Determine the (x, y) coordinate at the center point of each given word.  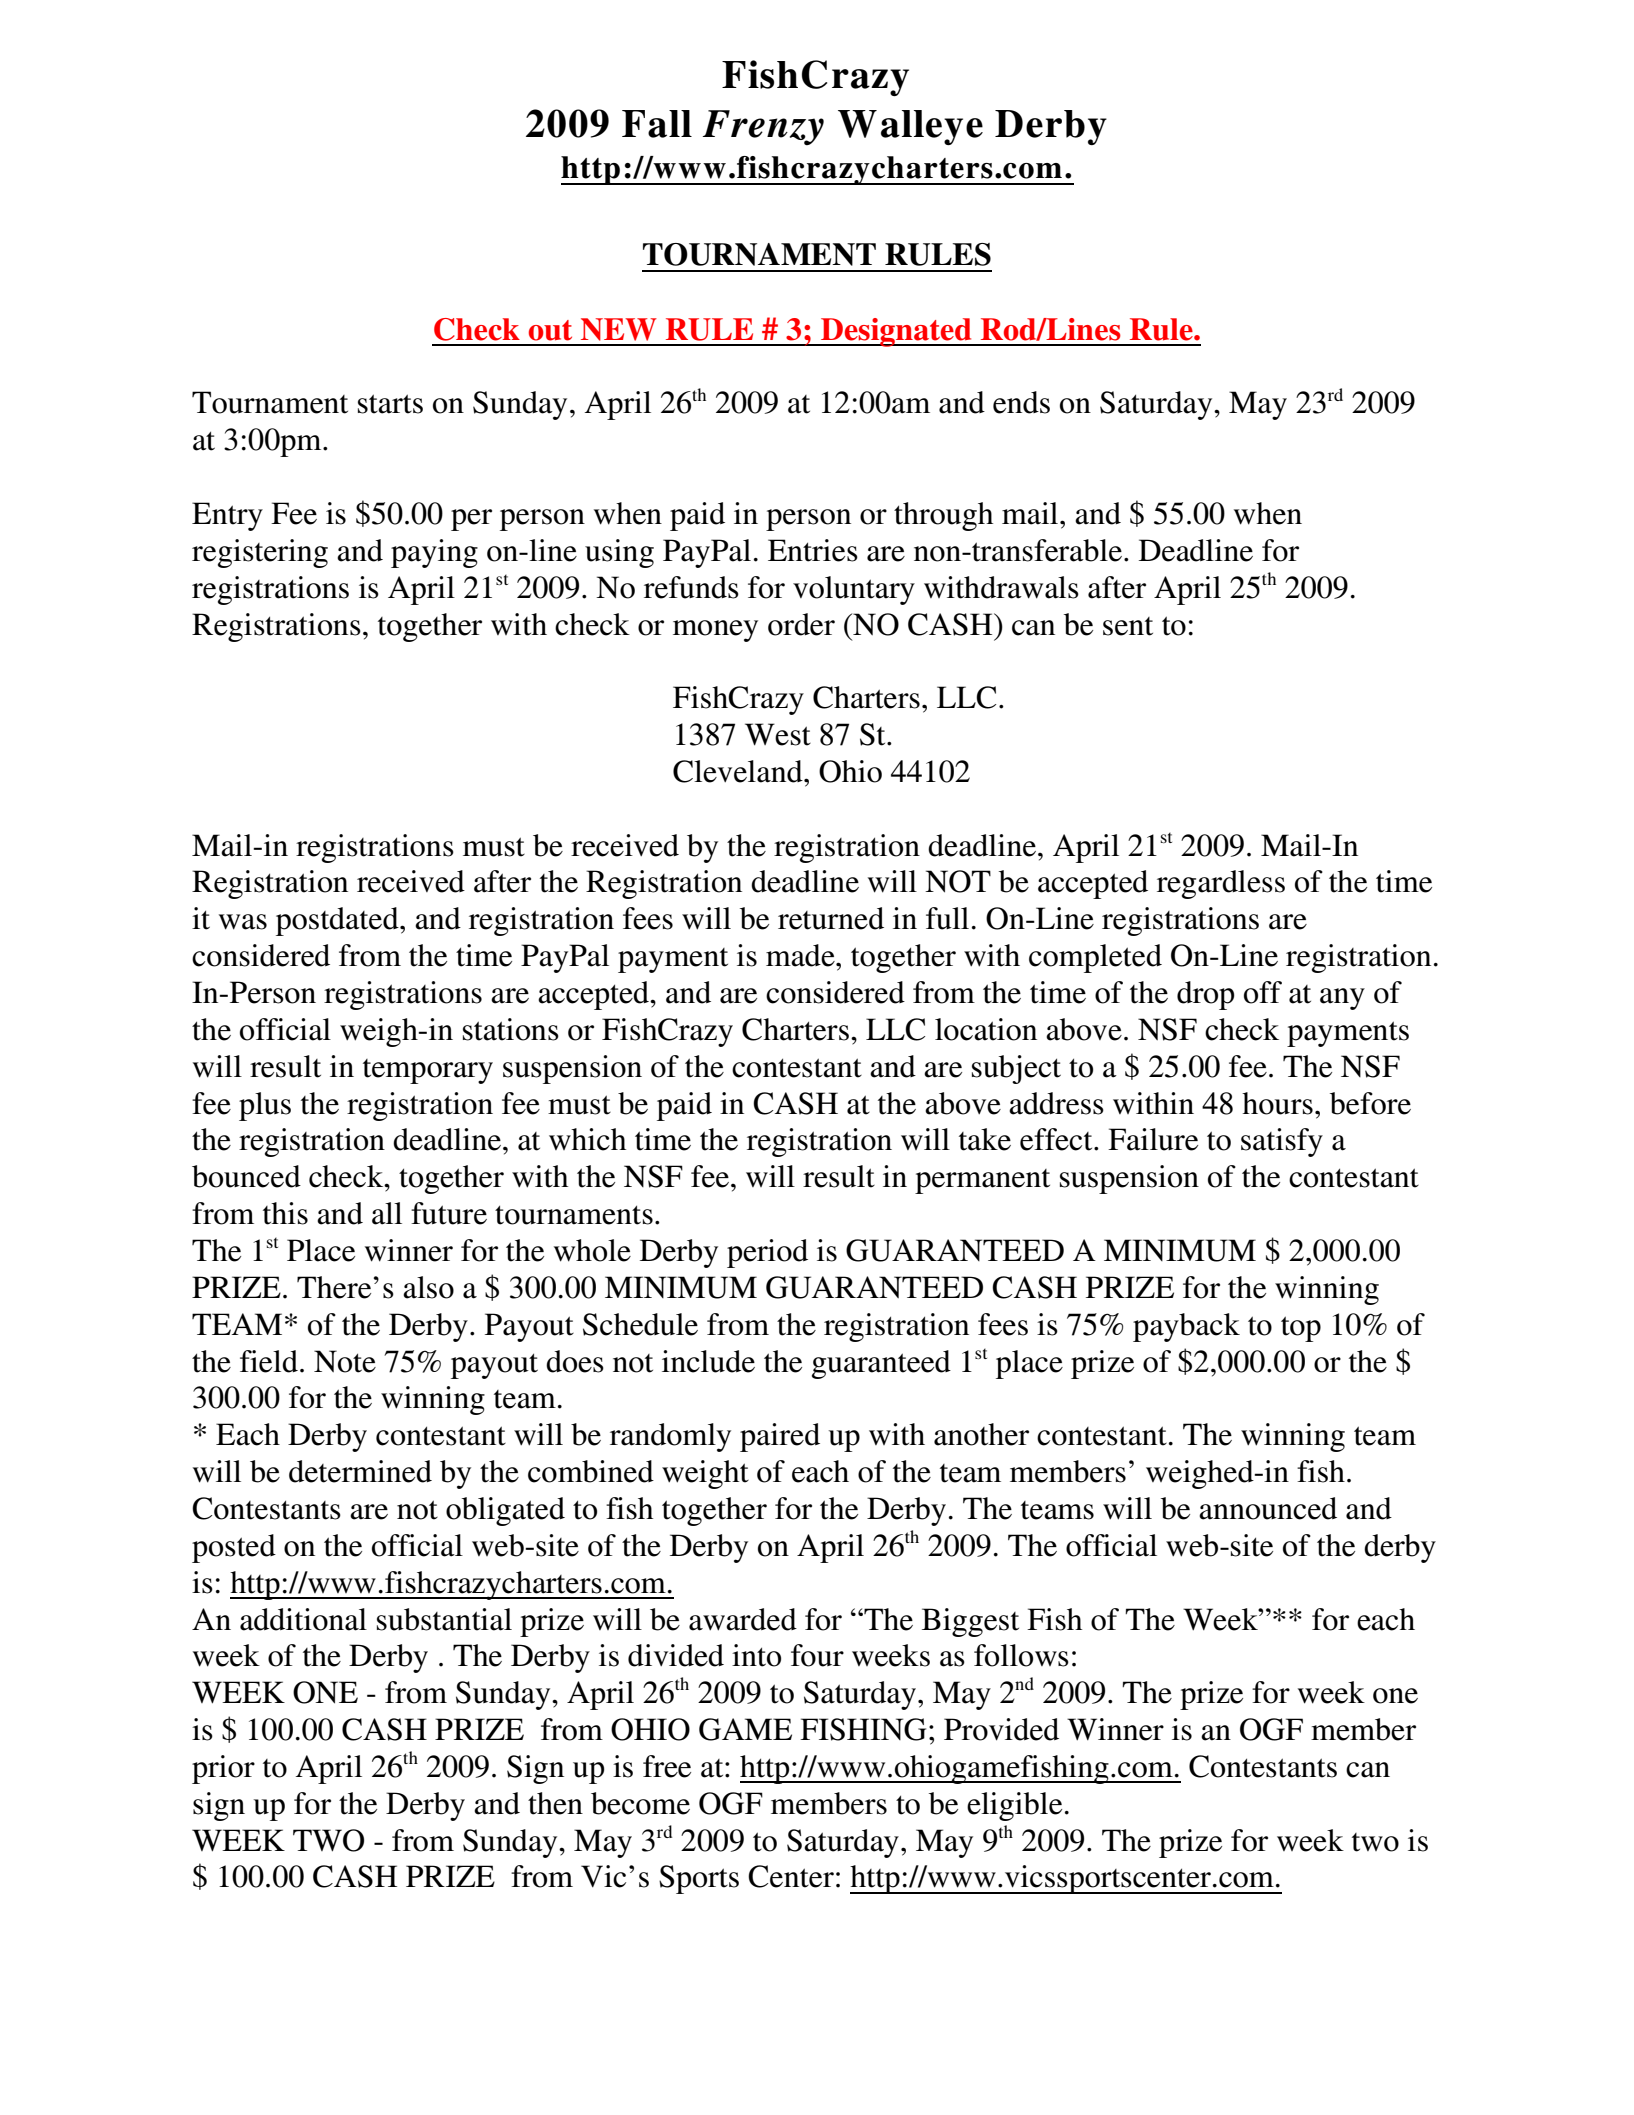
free (667, 1766)
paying (434, 553)
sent (1128, 626)
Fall (657, 124)
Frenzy (763, 127)
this (285, 1213)
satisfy (1282, 1142)
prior (223, 1769)
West (778, 734)
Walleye (910, 127)
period (767, 1253)
